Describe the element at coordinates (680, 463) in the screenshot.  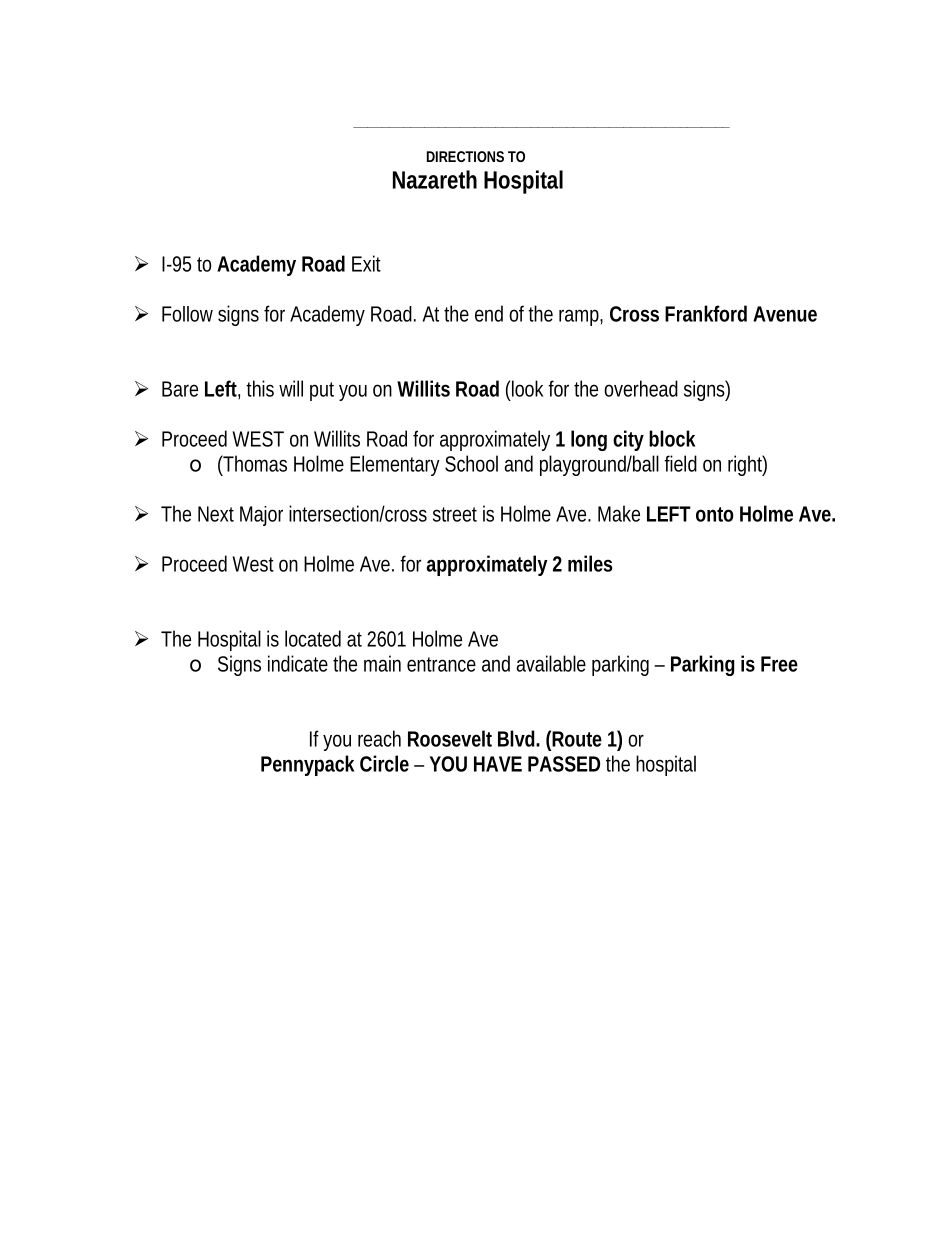
I see `field` at that location.
